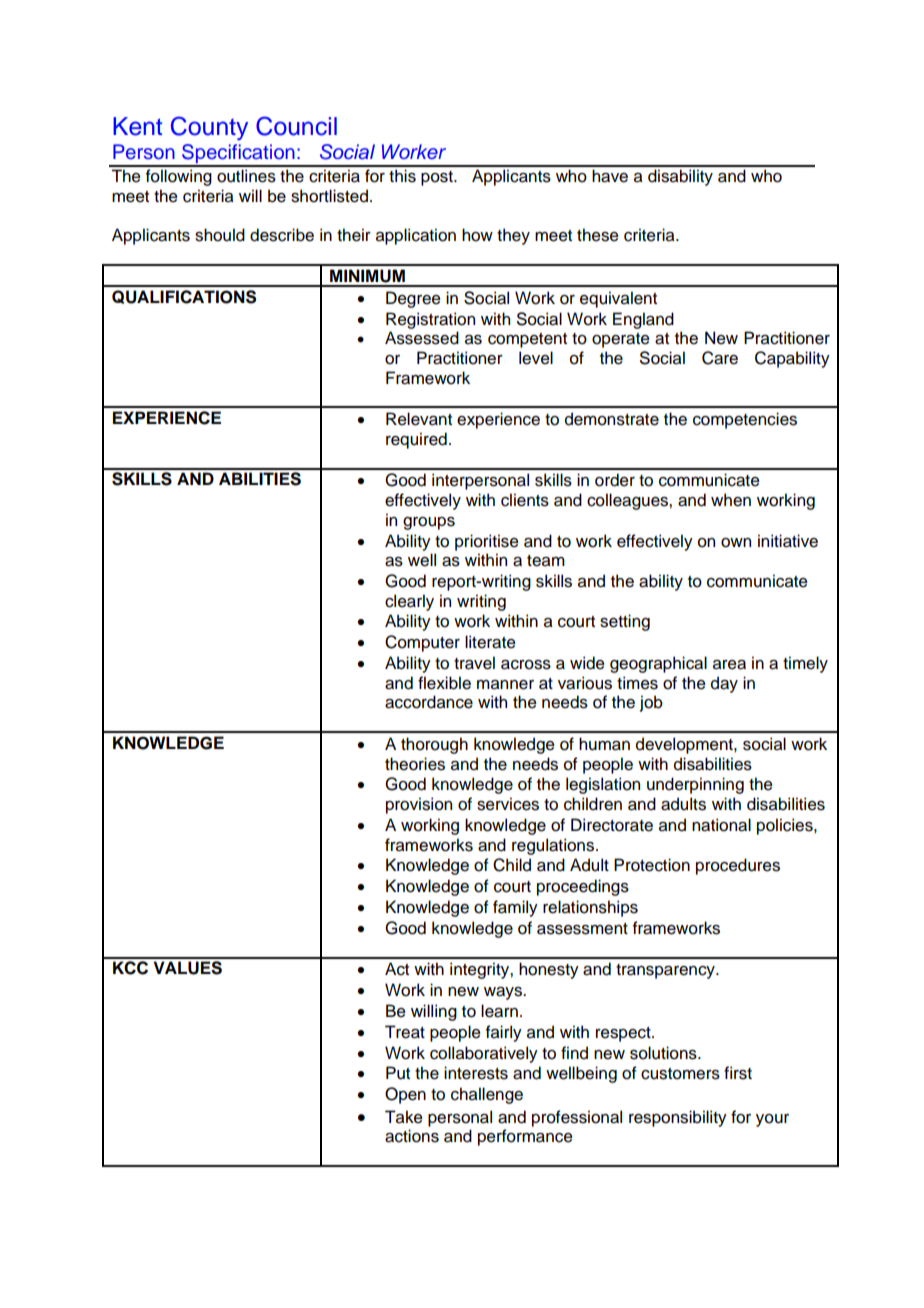 This page has width=924, height=1308. Describe the element at coordinates (209, 128) in the page. I see `County` at that location.
